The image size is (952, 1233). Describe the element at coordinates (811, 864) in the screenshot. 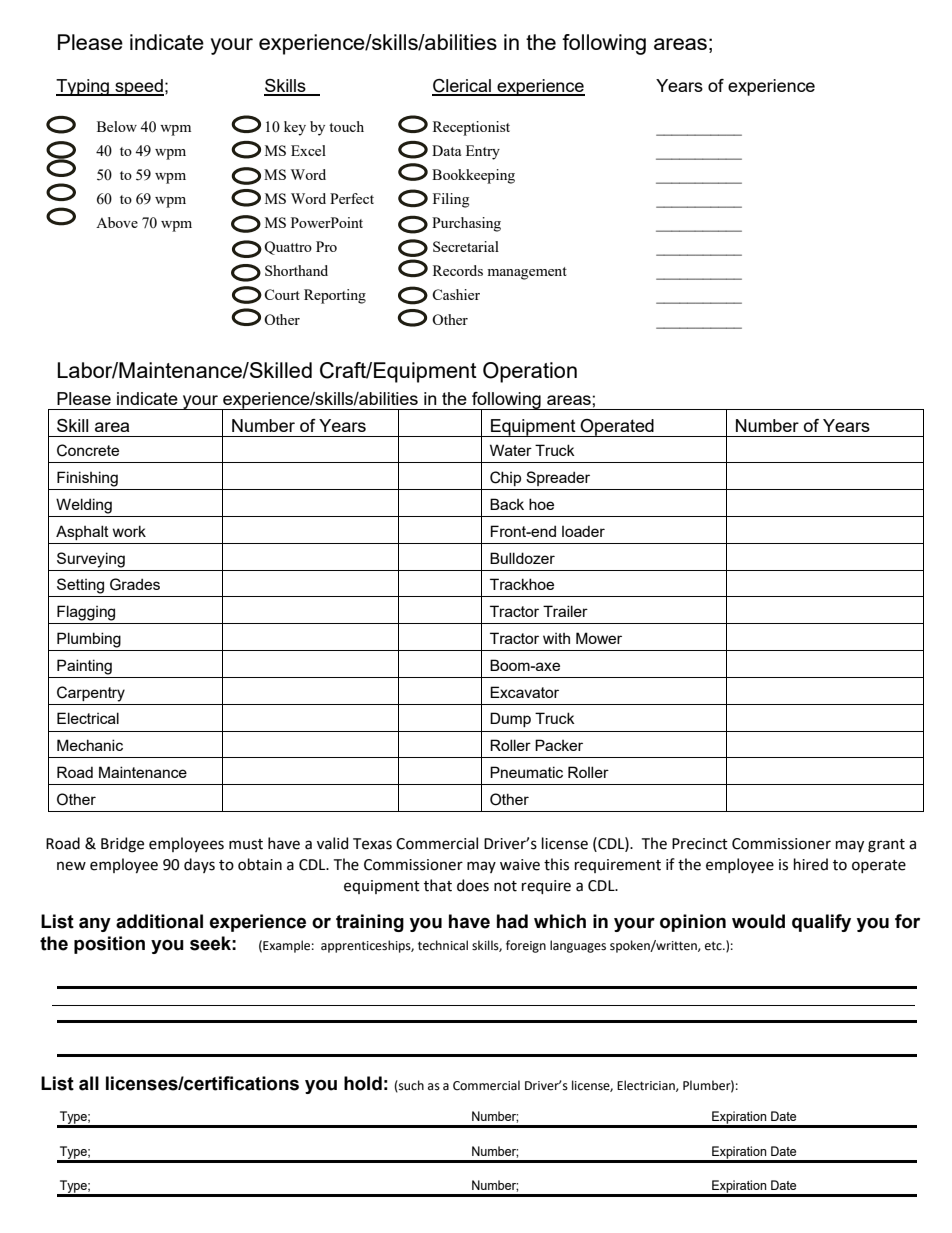

I see `hired` at that location.
